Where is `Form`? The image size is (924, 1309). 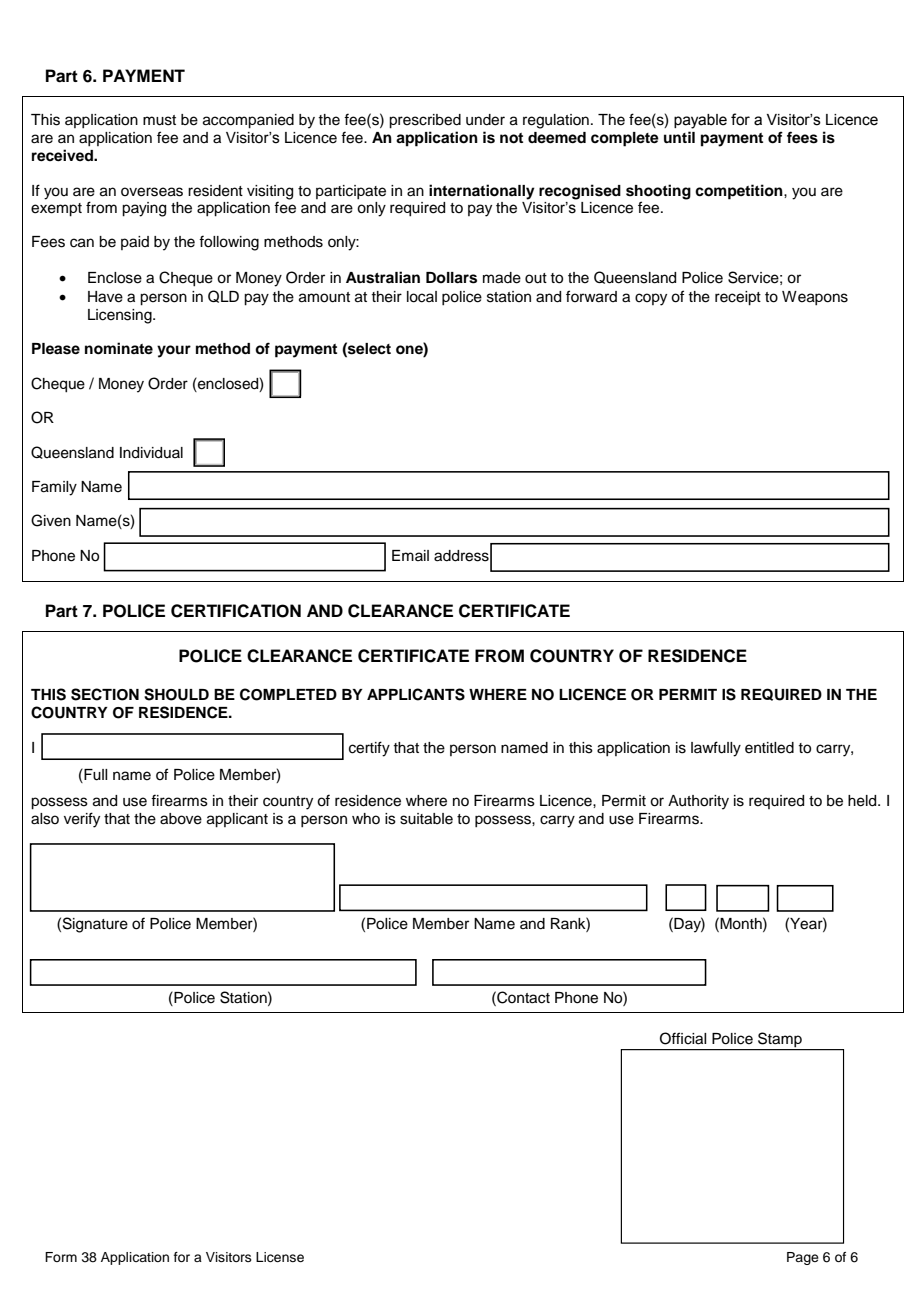 Form is located at coordinates (61, 1257).
